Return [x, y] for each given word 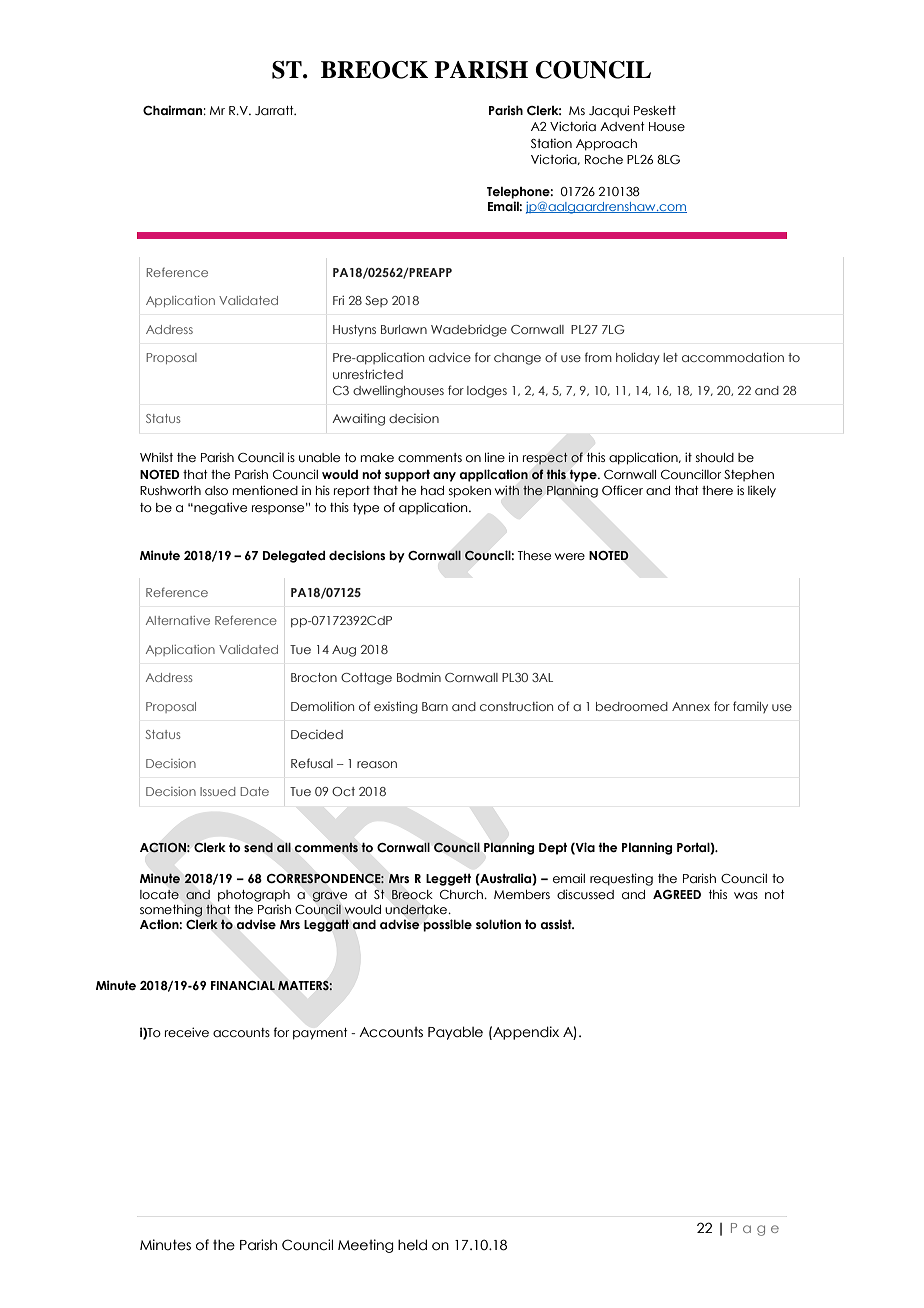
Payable [455, 1033]
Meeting [366, 1246]
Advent [622, 126]
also [216, 490]
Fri [338, 300]
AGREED [677, 894]
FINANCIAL [243, 985]
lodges [487, 392]
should [715, 457]
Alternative [178, 620]
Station [551, 143]
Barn [435, 706]
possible [447, 925]
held [412, 1245]
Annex [691, 706]
